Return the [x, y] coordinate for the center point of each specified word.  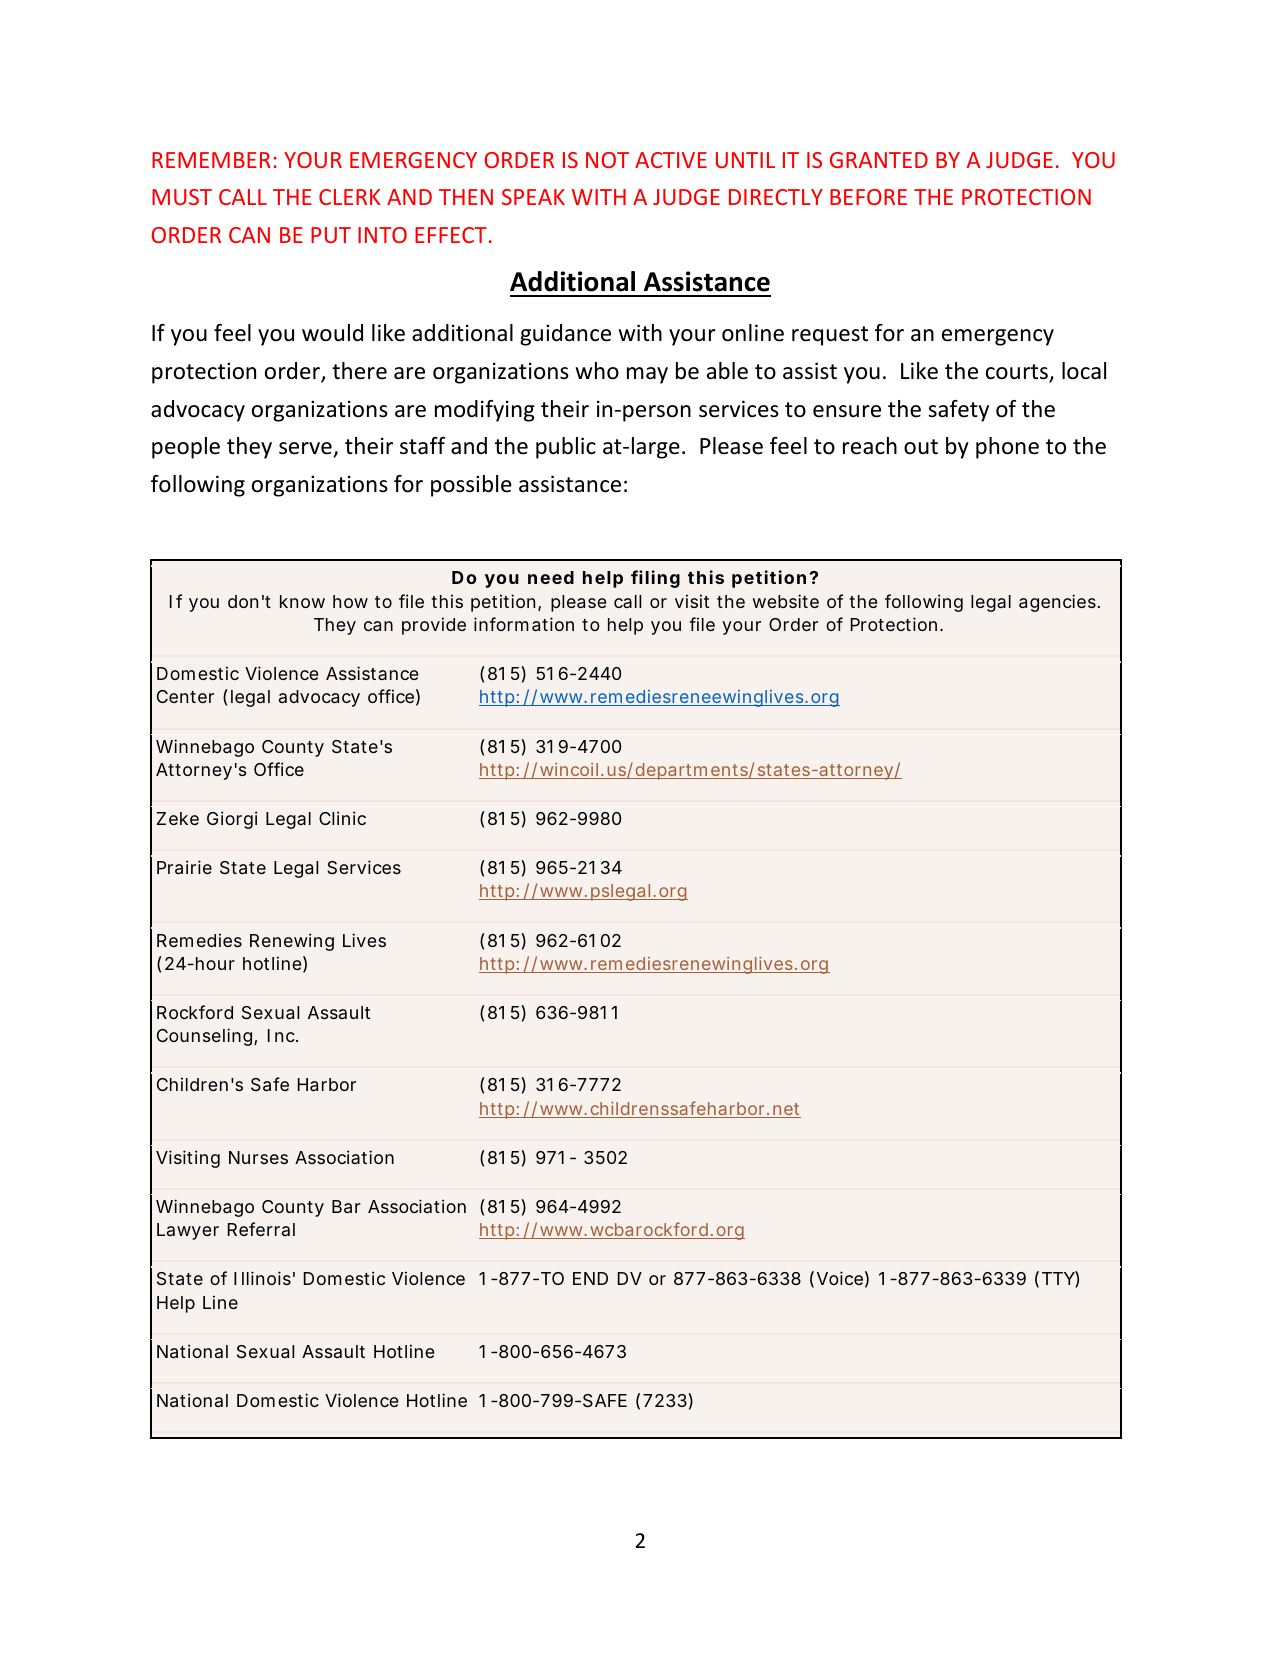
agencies [1057, 603]
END [590, 1278]
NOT [607, 160]
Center [185, 696]
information [524, 624]
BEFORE [868, 197]
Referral [261, 1229]
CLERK [350, 197]
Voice [840, 1278]
